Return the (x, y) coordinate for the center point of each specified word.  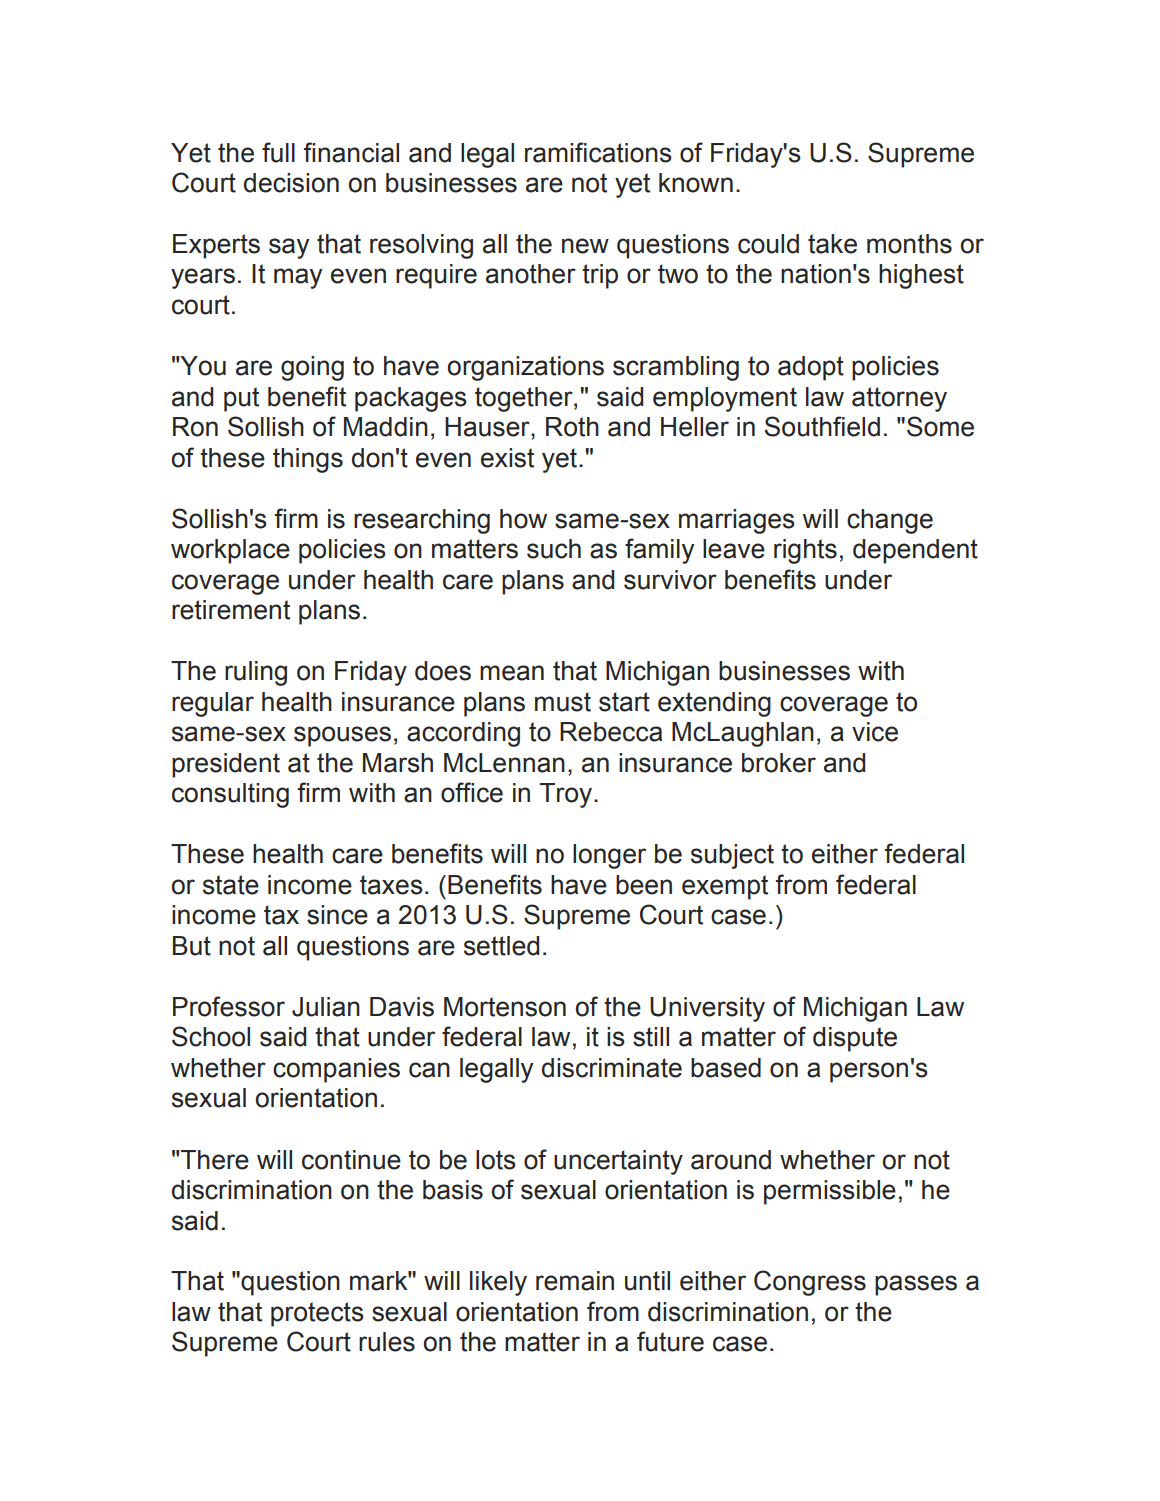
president (226, 765)
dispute (855, 1039)
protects (317, 1314)
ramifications (598, 152)
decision (291, 183)
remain (575, 1281)
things (308, 460)
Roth (572, 427)
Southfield (822, 426)
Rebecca (611, 732)
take (832, 244)
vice (875, 732)
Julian (326, 1007)
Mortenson (505, 1007)
